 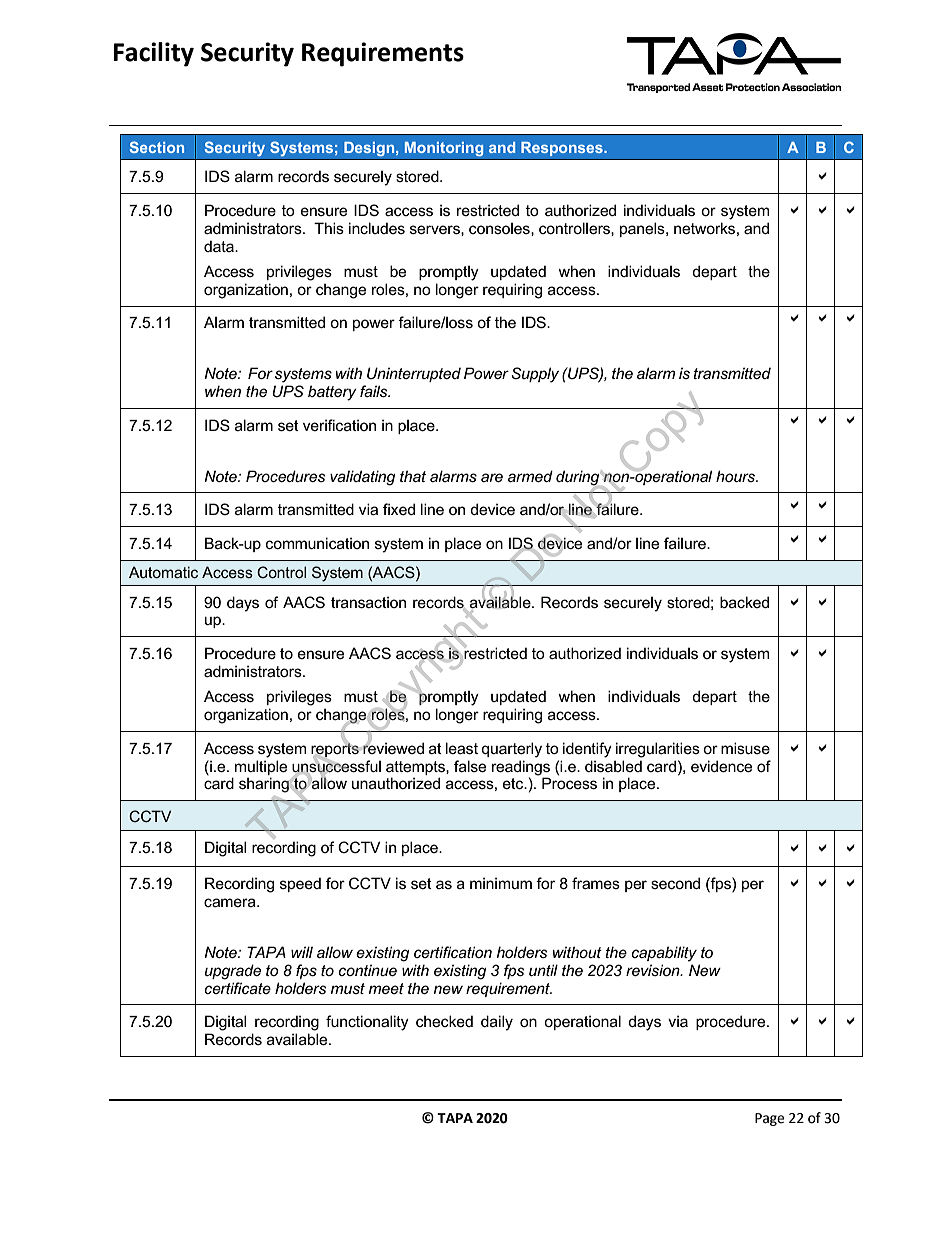 I want to click on irregularities, so click(x=658, y=750).
